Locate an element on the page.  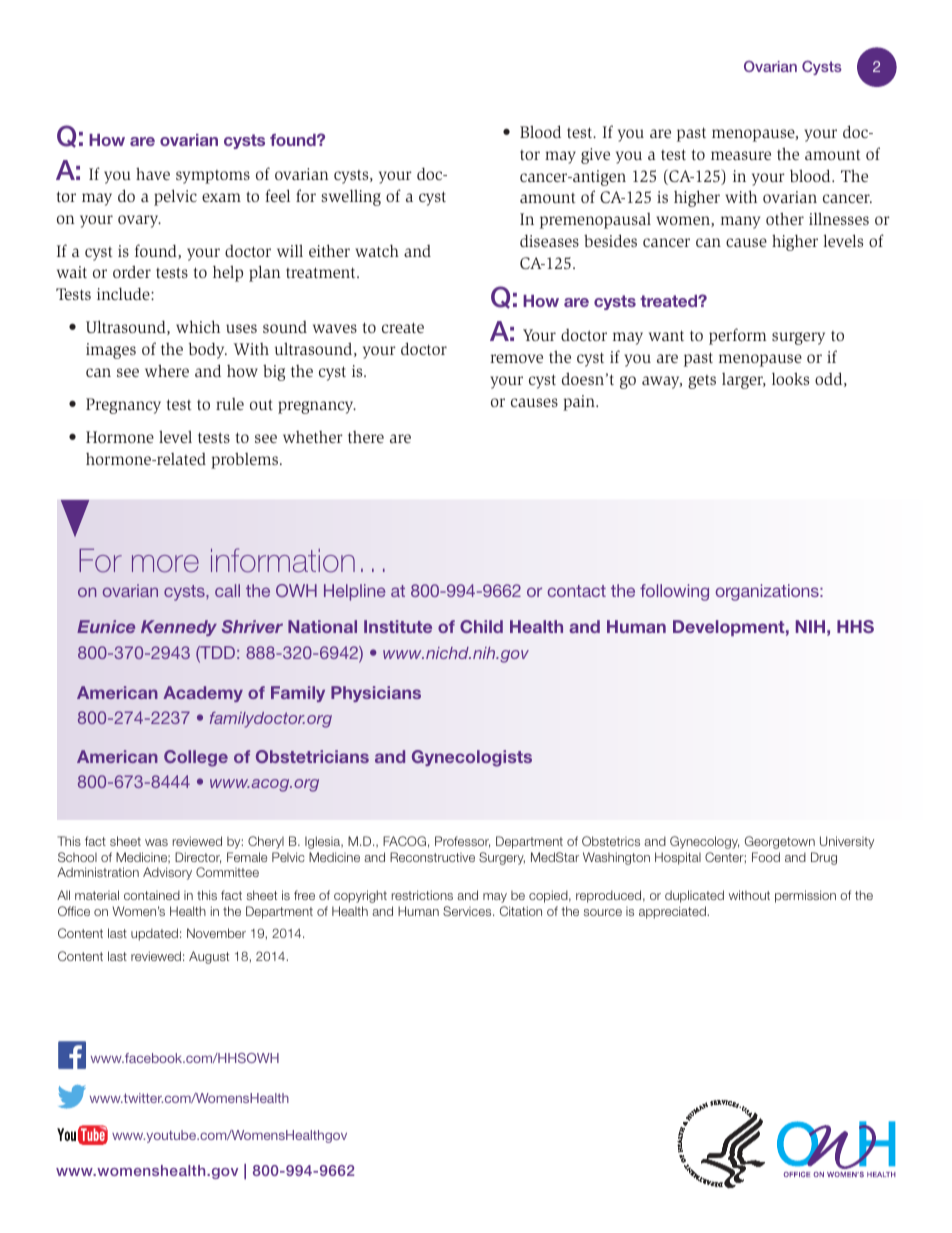
updated is located at coordinates (154, 934).
